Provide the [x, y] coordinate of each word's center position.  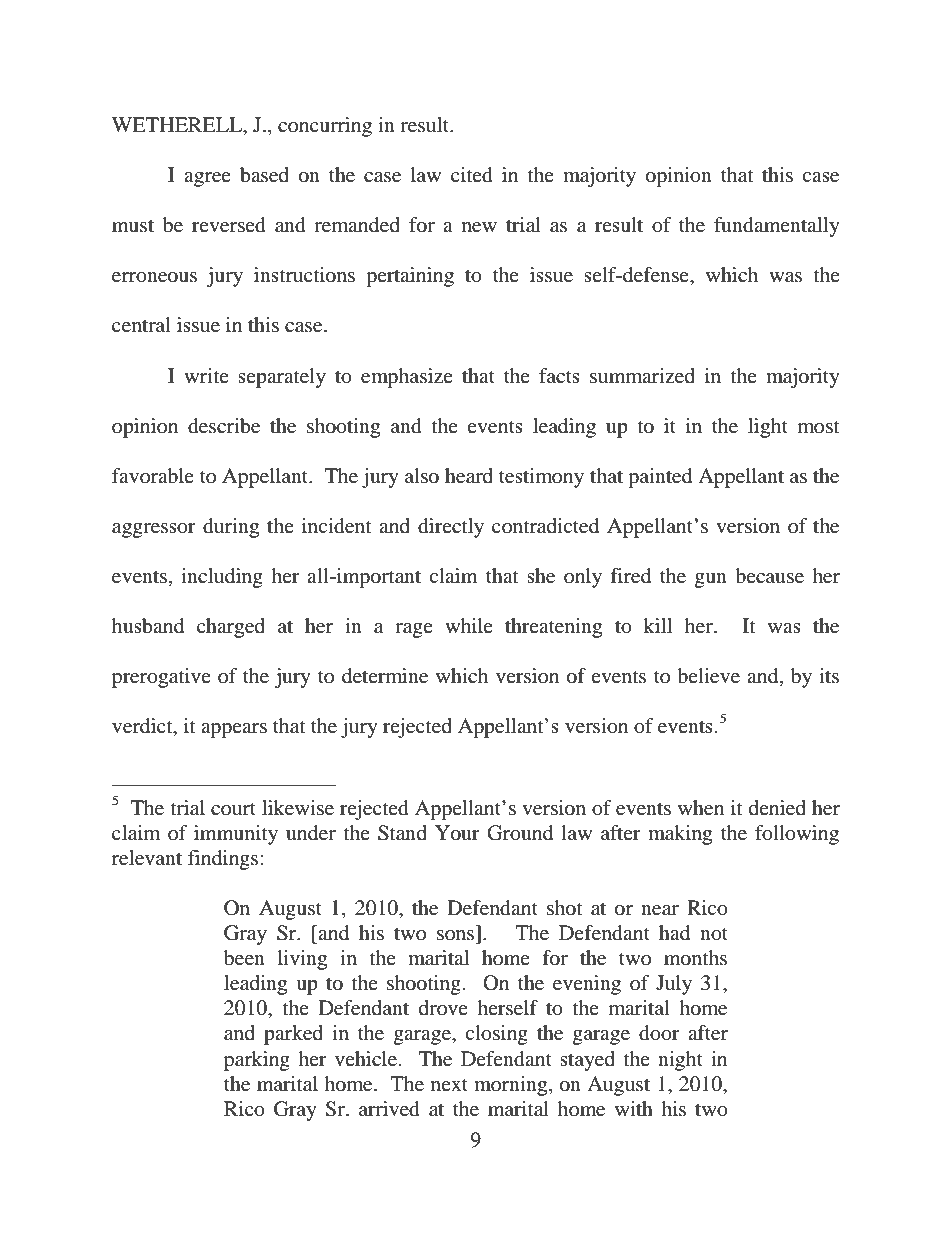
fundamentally [777, 227]
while [469, 625]
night [680, 1061]
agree [207, 179]
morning [512, 1086]
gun [711, 580]
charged [231, 628]
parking [257, 1061]
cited [472, 175]
